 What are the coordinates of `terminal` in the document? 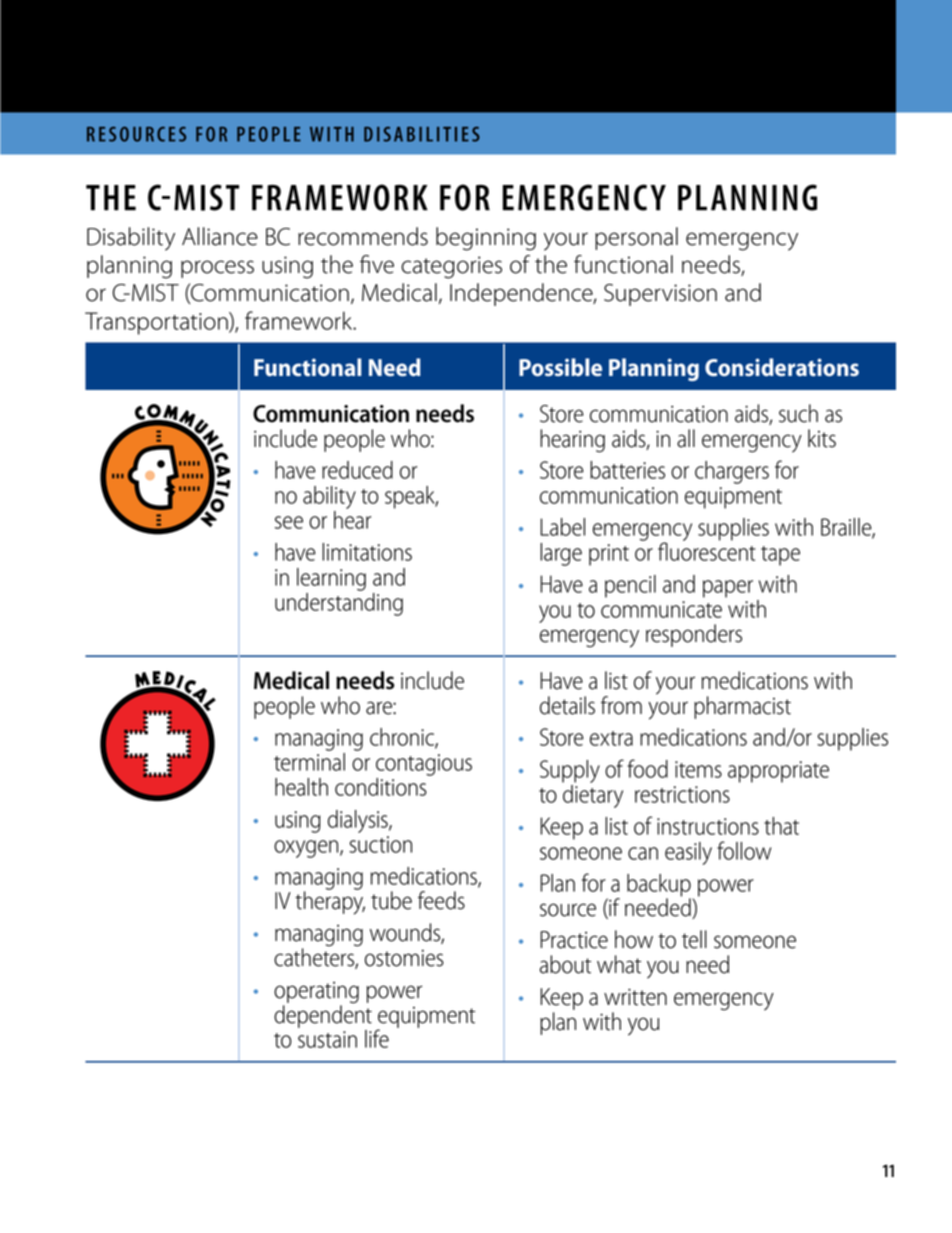 It's located at (309, 762).
